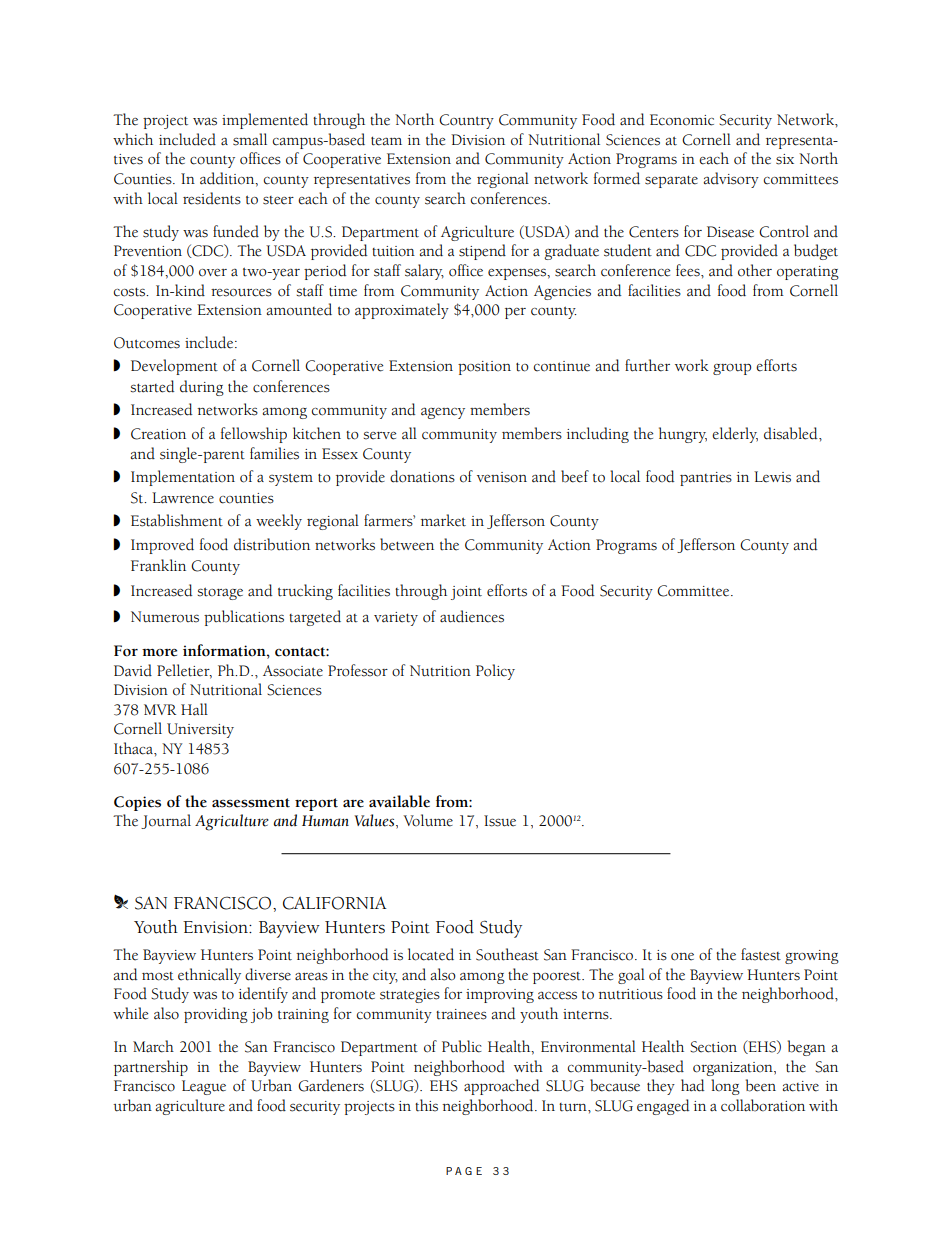 This screenshot has height=1233, width=952. What do you see at coordinates (731, 180) in the screenshot?
I see `advisory` at bounding box center [731, 180].
